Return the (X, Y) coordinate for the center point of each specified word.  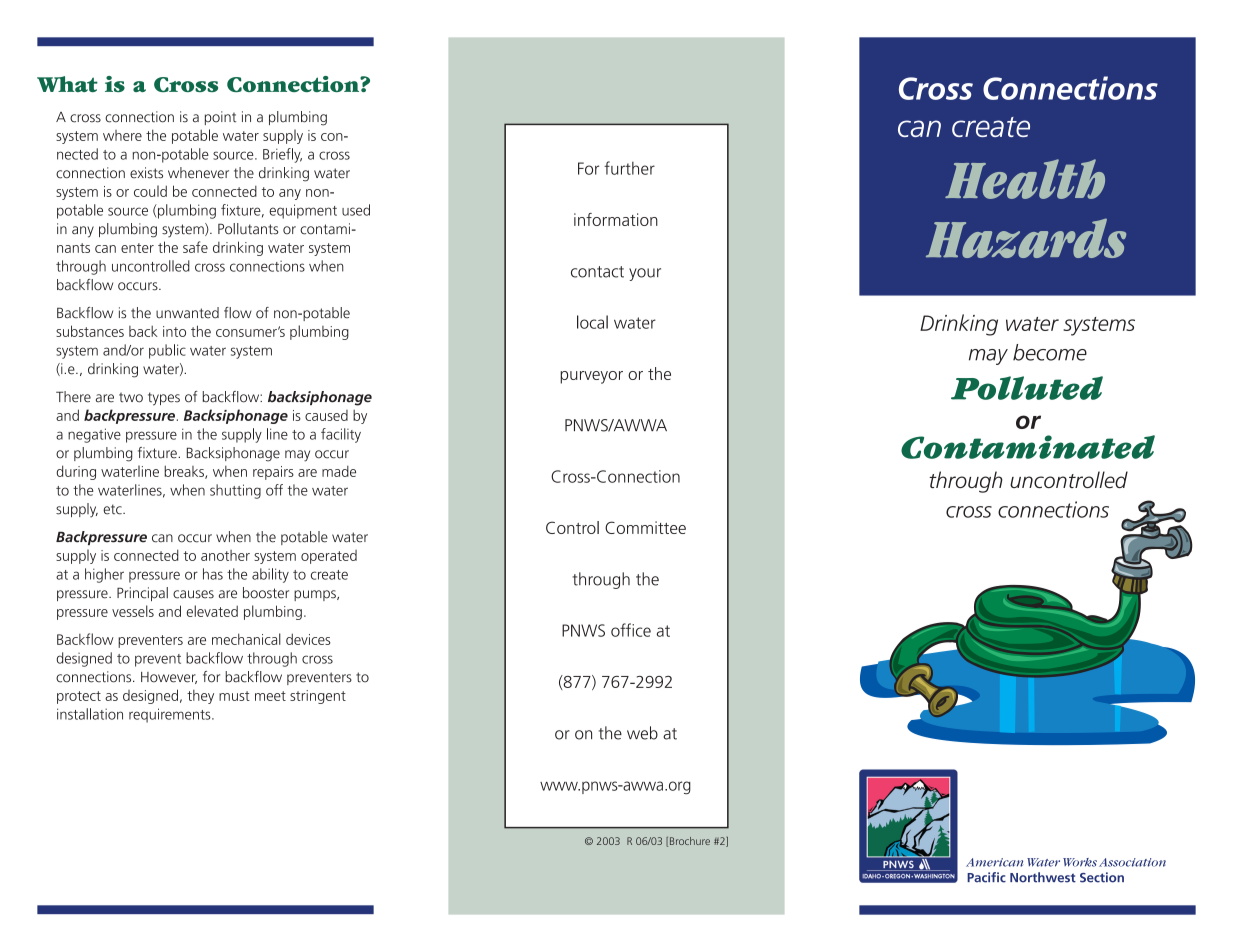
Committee (645, 527)
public (167, 351)
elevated (212, 611)
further (629, 168)
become (1050, 352)
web (642, 733)
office (631, 630)
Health (1025, 179)
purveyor (591, 377)
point (220, 118)
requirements (171, 715)
